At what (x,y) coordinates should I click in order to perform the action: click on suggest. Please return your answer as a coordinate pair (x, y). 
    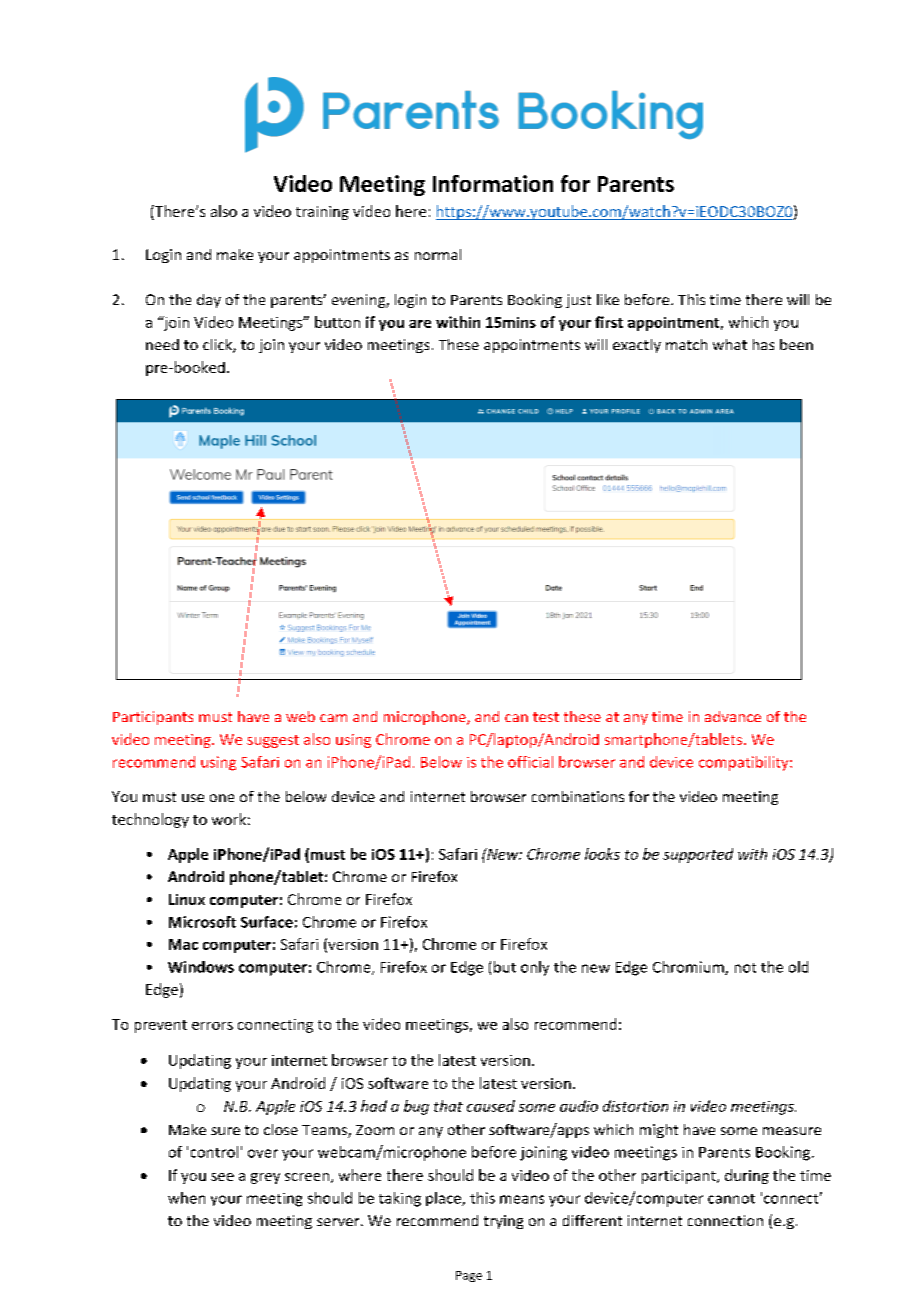
    Looking at the image, I should click on (273, 741).
